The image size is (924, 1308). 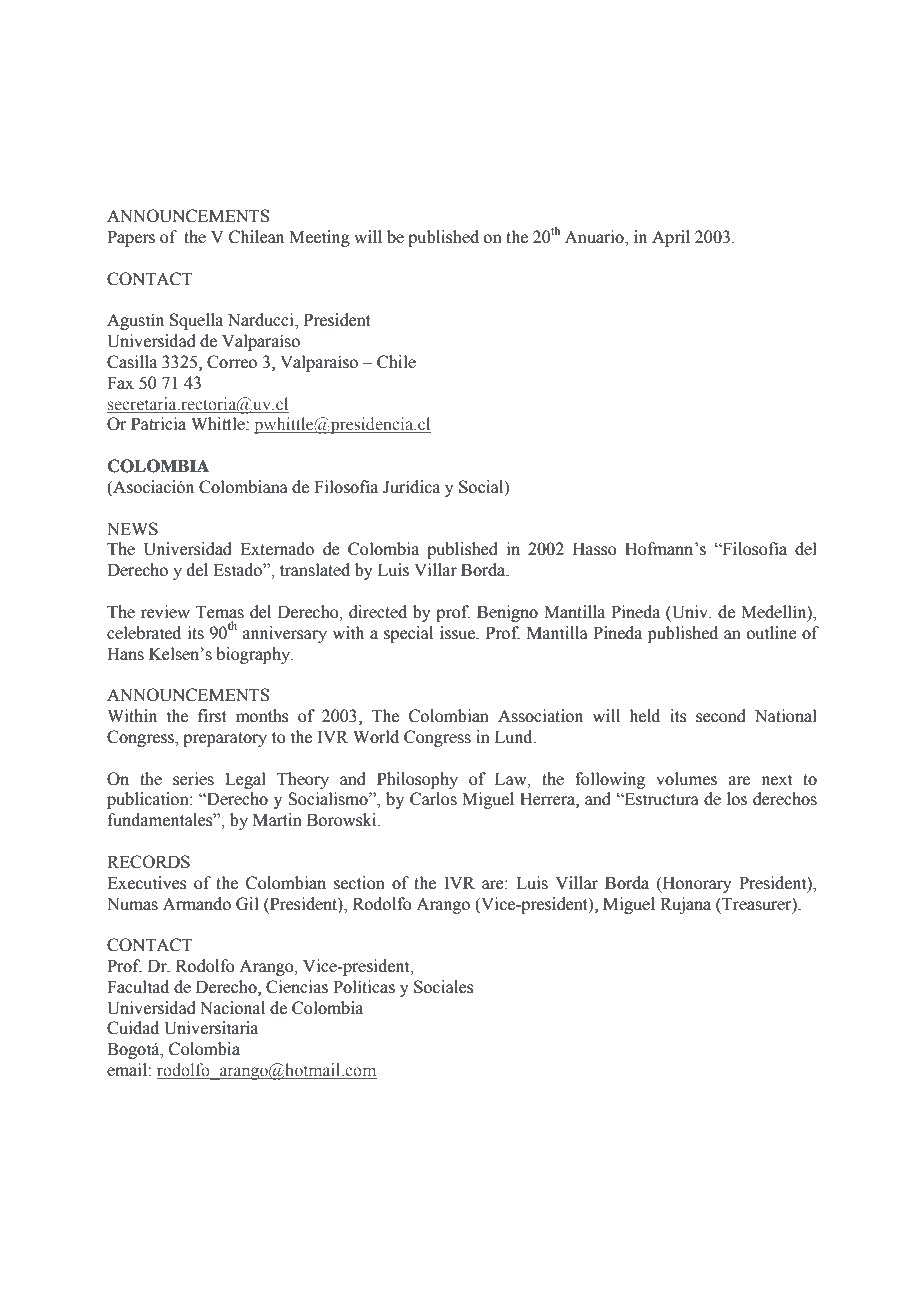 I want to click on Nacional, so click(x=232, y=1008).
